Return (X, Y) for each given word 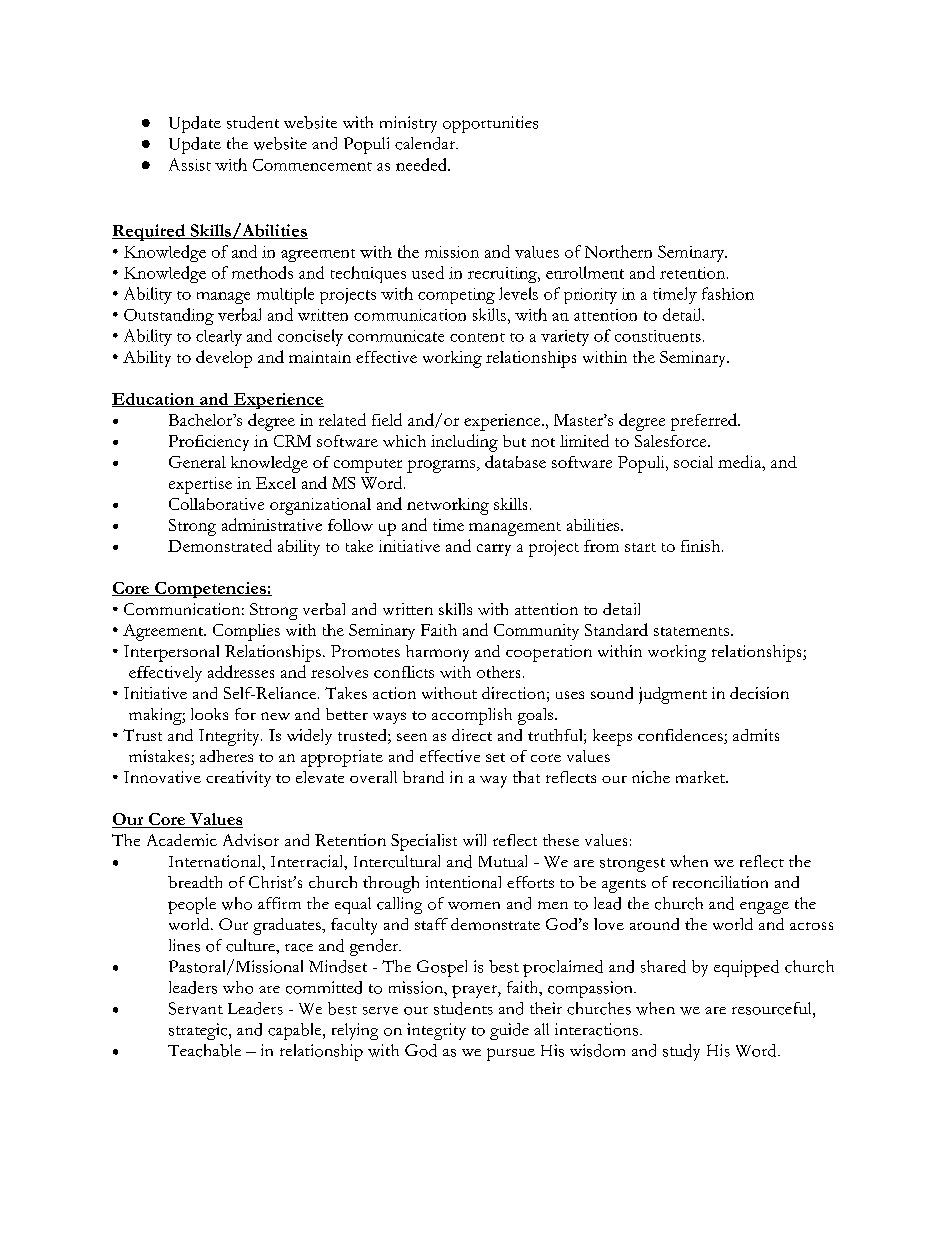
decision (759, 693)
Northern (618, 251)
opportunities (490, 124)
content (477, 337)
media (741, 461)
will (474, 840)
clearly (219, 338)
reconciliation (720, 882)
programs (442, 466)
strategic (199, 1031)
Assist (190, 164)
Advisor (251, 840)
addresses (241, 671)
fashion (728, 293)
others (498, 672)
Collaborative (216, 504)
